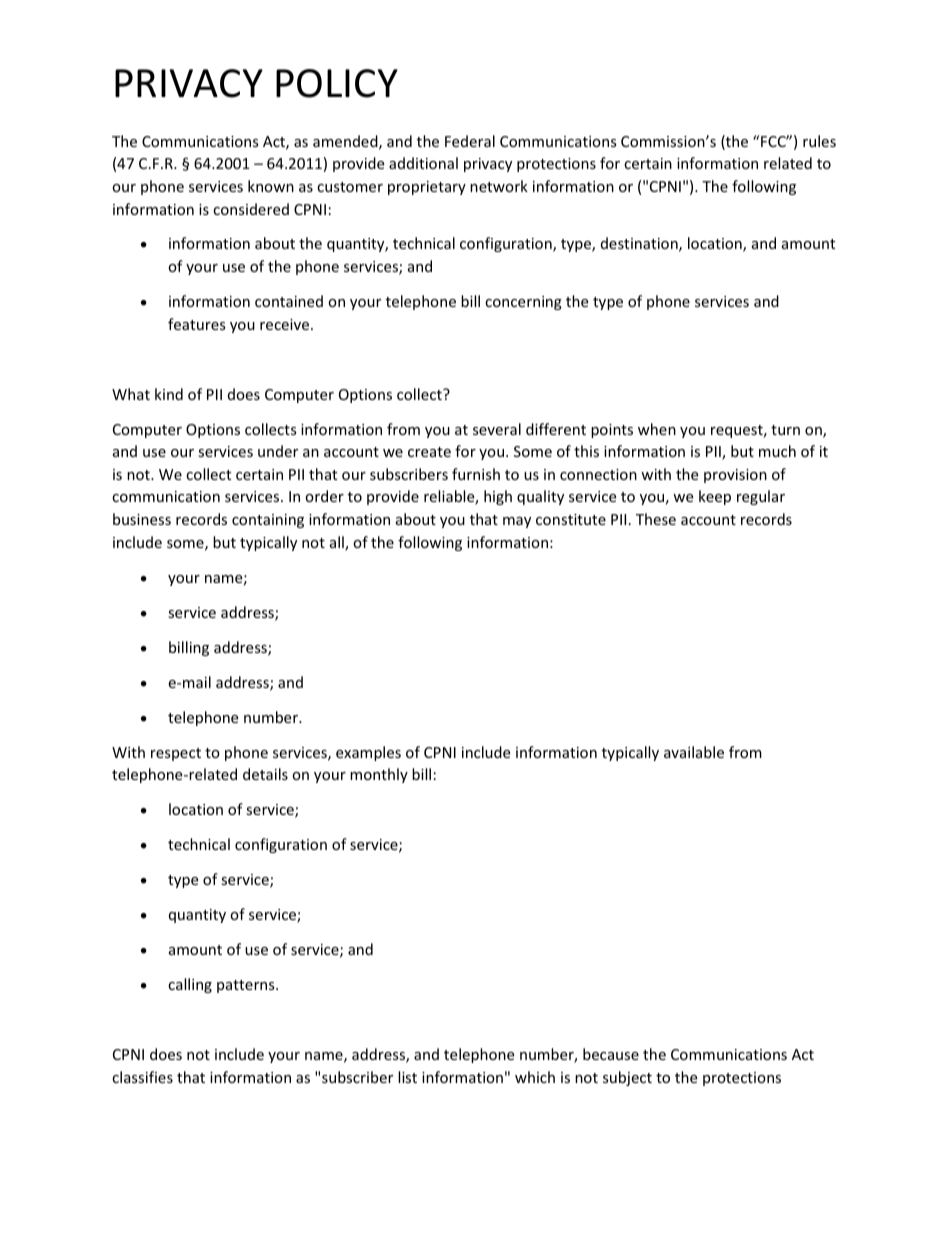 The image size is (952, 1233). What do you see at coordinates (271, 186) in the screenshot?
I see `known` at bounding box center [271, 186].
